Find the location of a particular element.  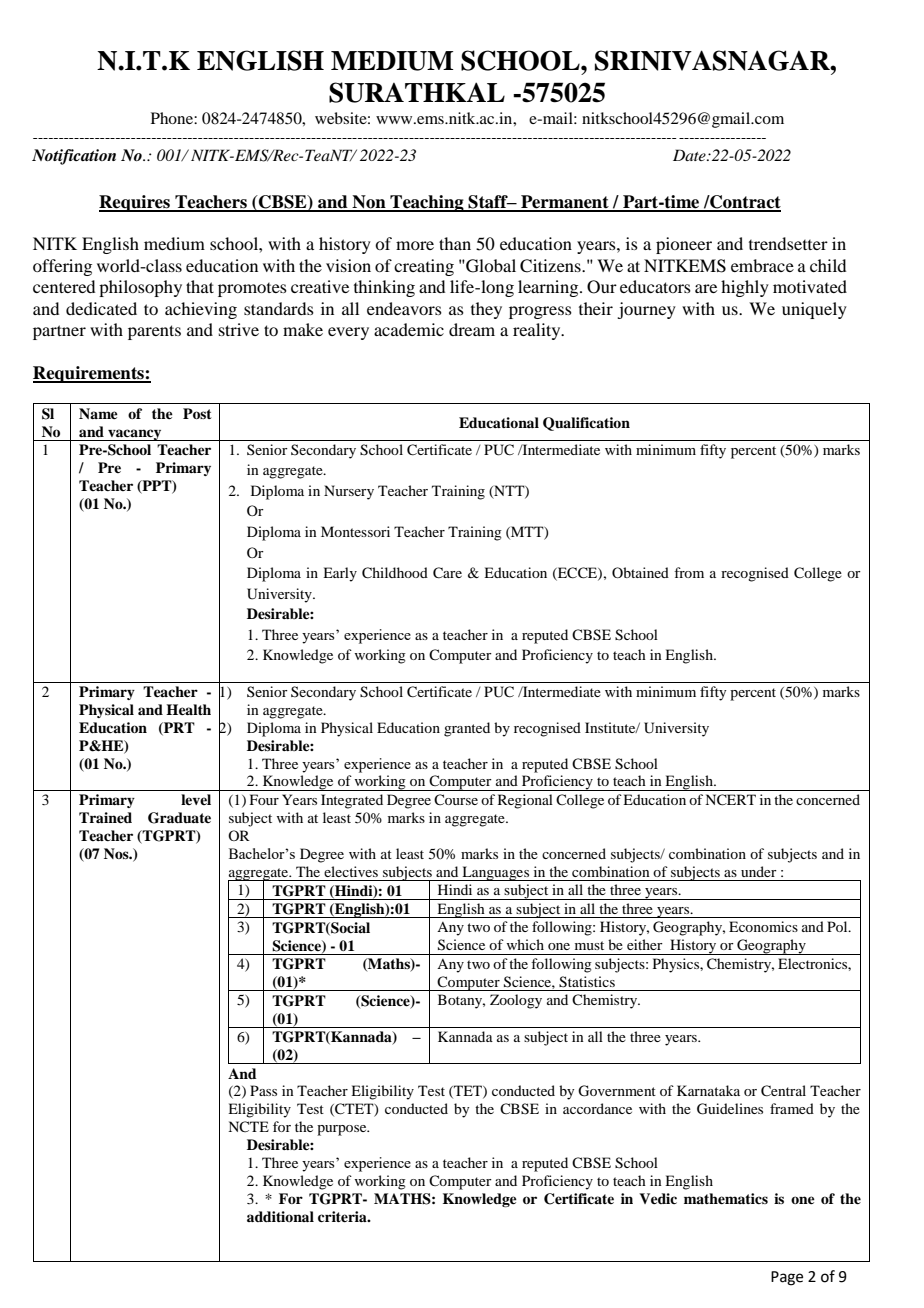

additional is located at coordinates (280, 1216).
